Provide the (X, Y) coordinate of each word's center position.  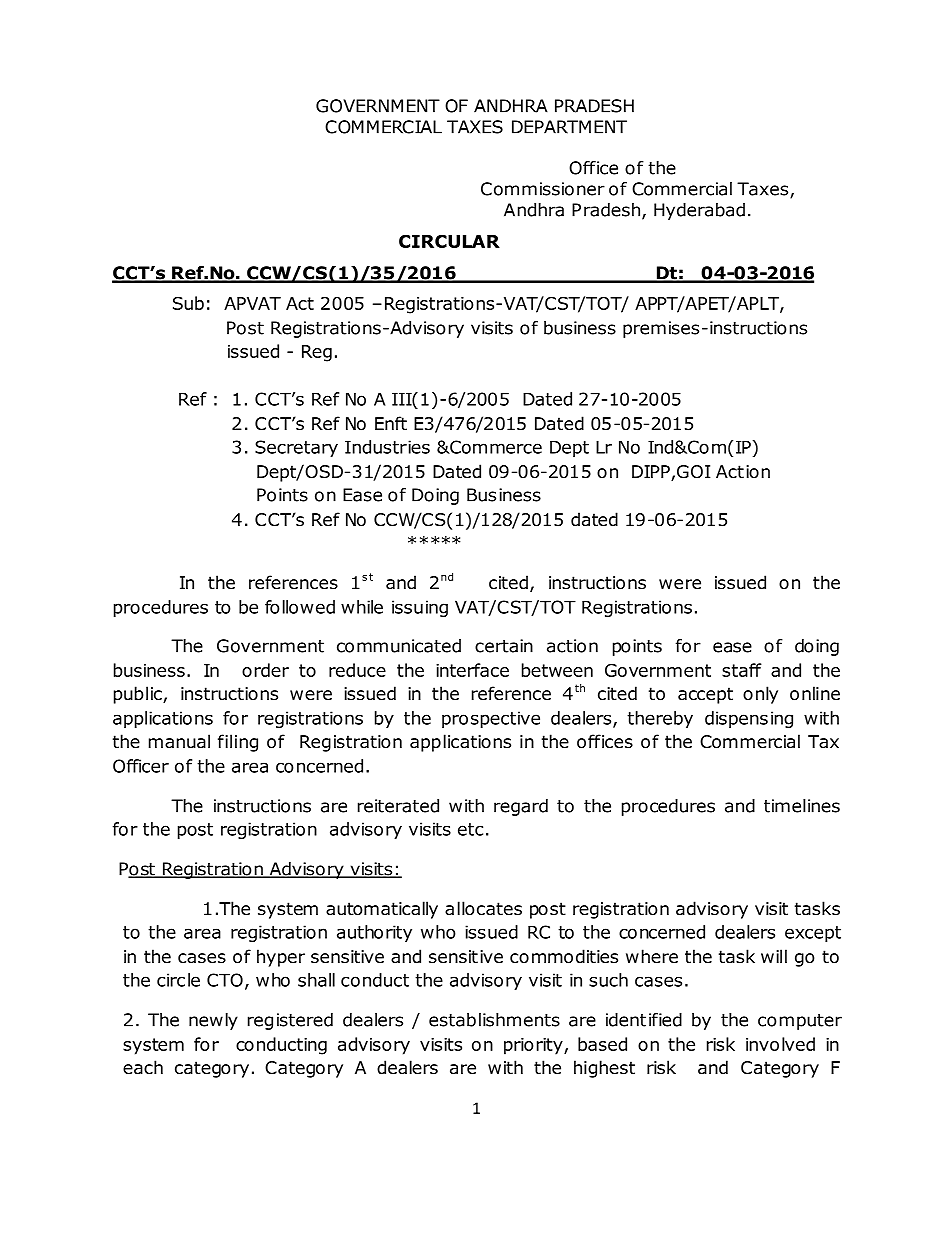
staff (742, 670)
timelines (802, 806)
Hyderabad (699, 211)
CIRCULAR (449, 241)
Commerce (495, 447)
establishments (494, 1020)
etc (470, 829)
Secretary (296, 448)
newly (213, 1021)
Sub (188, 303)
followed (300, 607)
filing (238, 743)
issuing (420, 608)
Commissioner (543, 189)
